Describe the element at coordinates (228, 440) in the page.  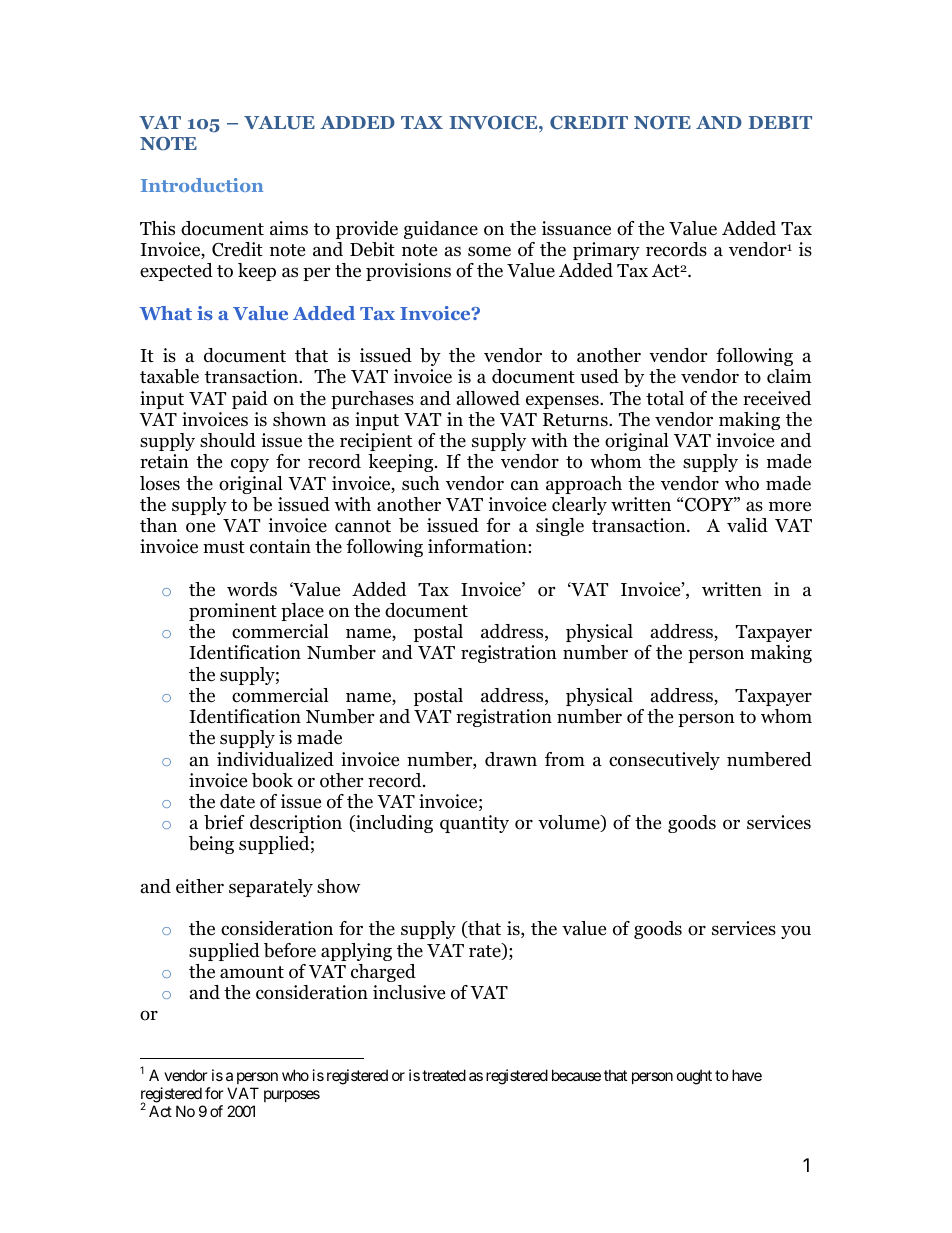
I see `should` at that location.
